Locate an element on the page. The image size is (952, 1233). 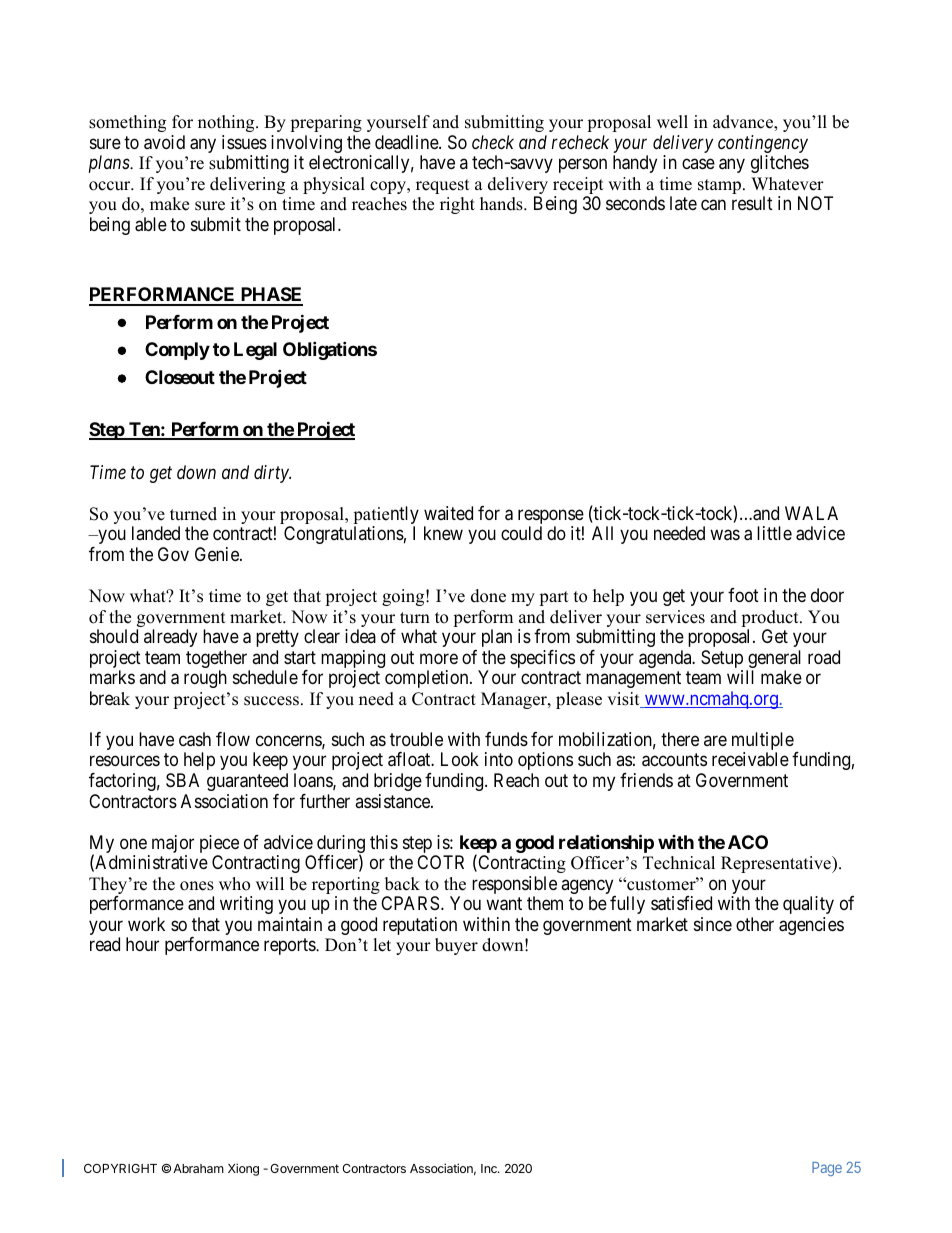
avoid is located at coordinates (164, 142).
